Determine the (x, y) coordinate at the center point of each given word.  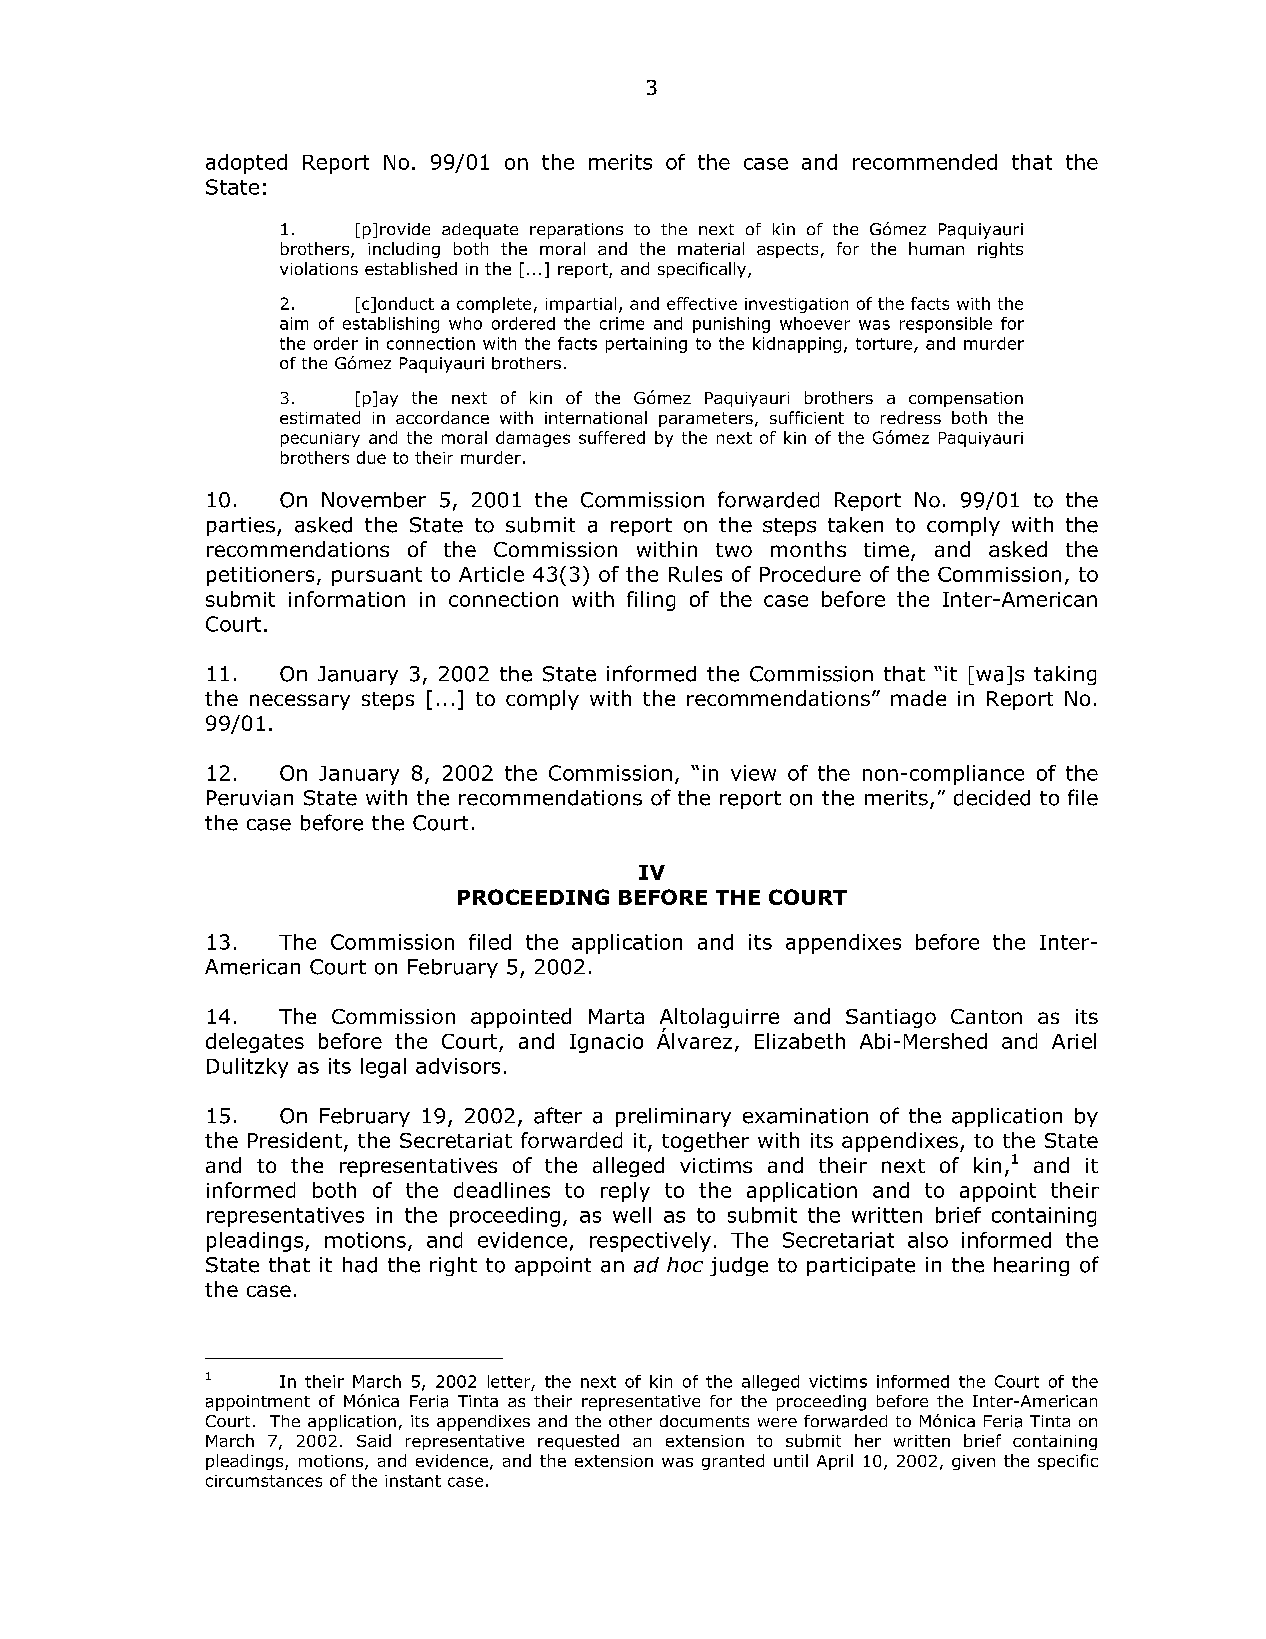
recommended (925, 162)
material (711, 248)
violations (319, 268)
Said (374, 1440)
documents (704, 1421)
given (973, 1462)
